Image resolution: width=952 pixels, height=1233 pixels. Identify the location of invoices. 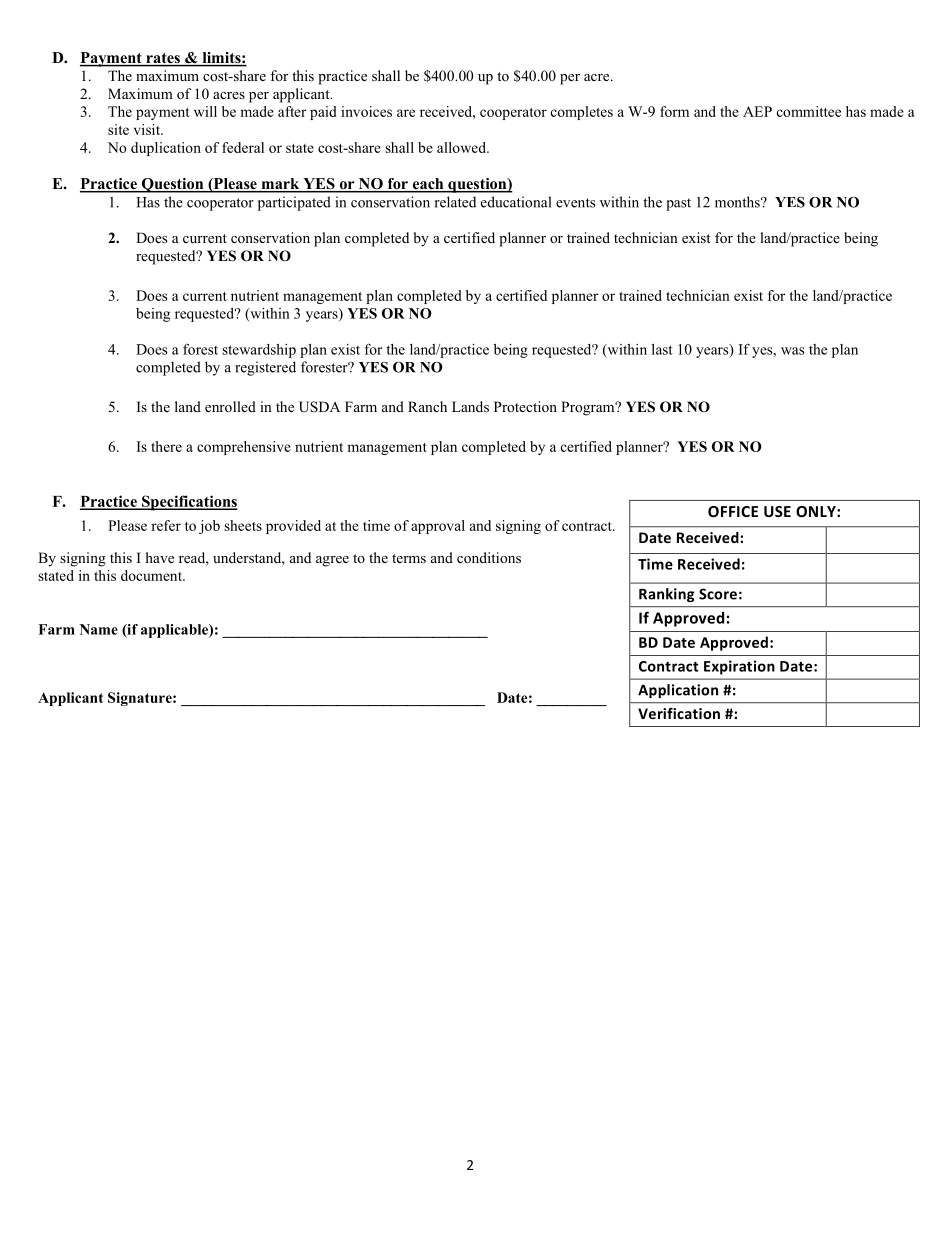
(366, 111).
